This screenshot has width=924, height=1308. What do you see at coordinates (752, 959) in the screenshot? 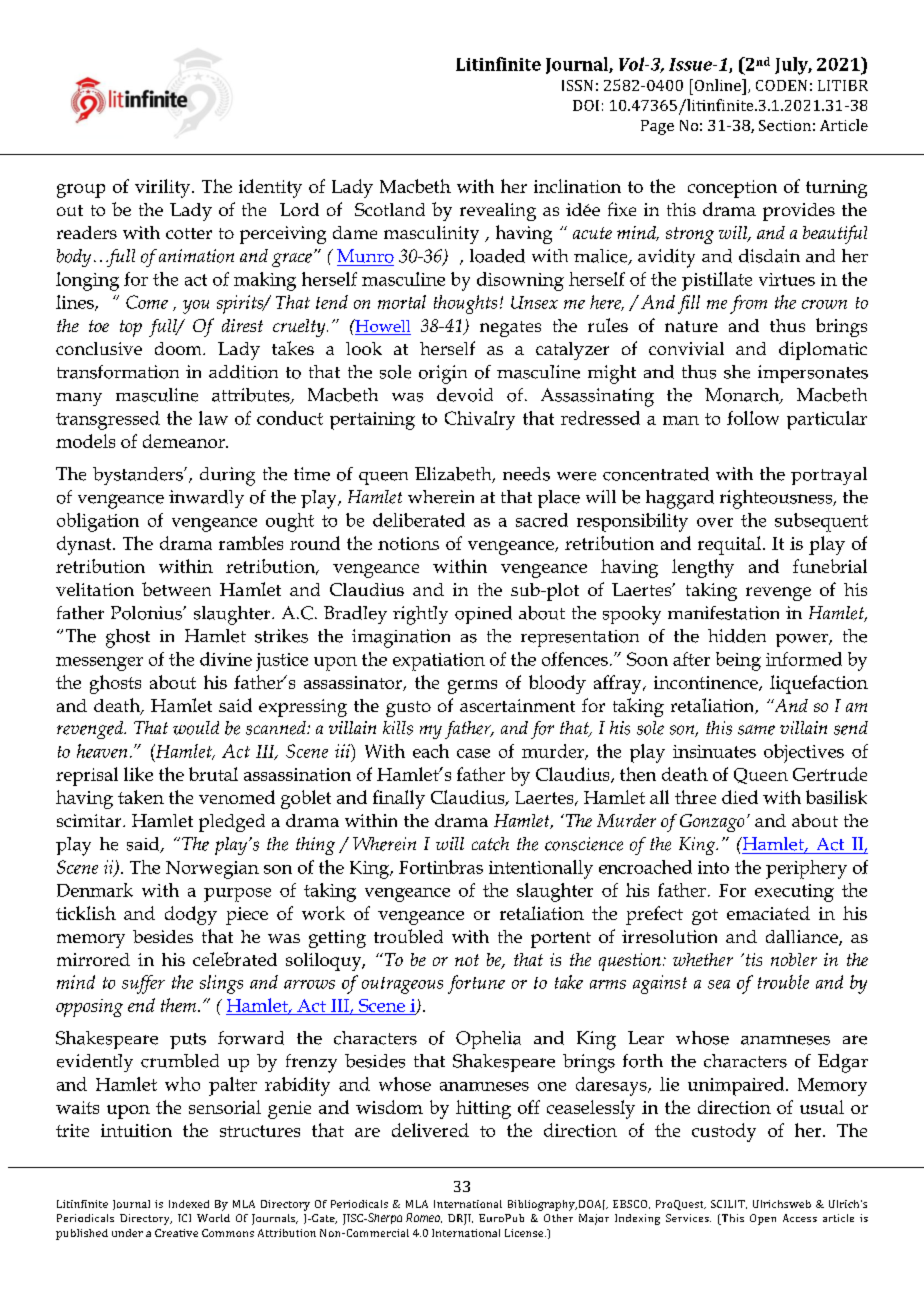
I see `tis` at bounding box center [752, 959].
